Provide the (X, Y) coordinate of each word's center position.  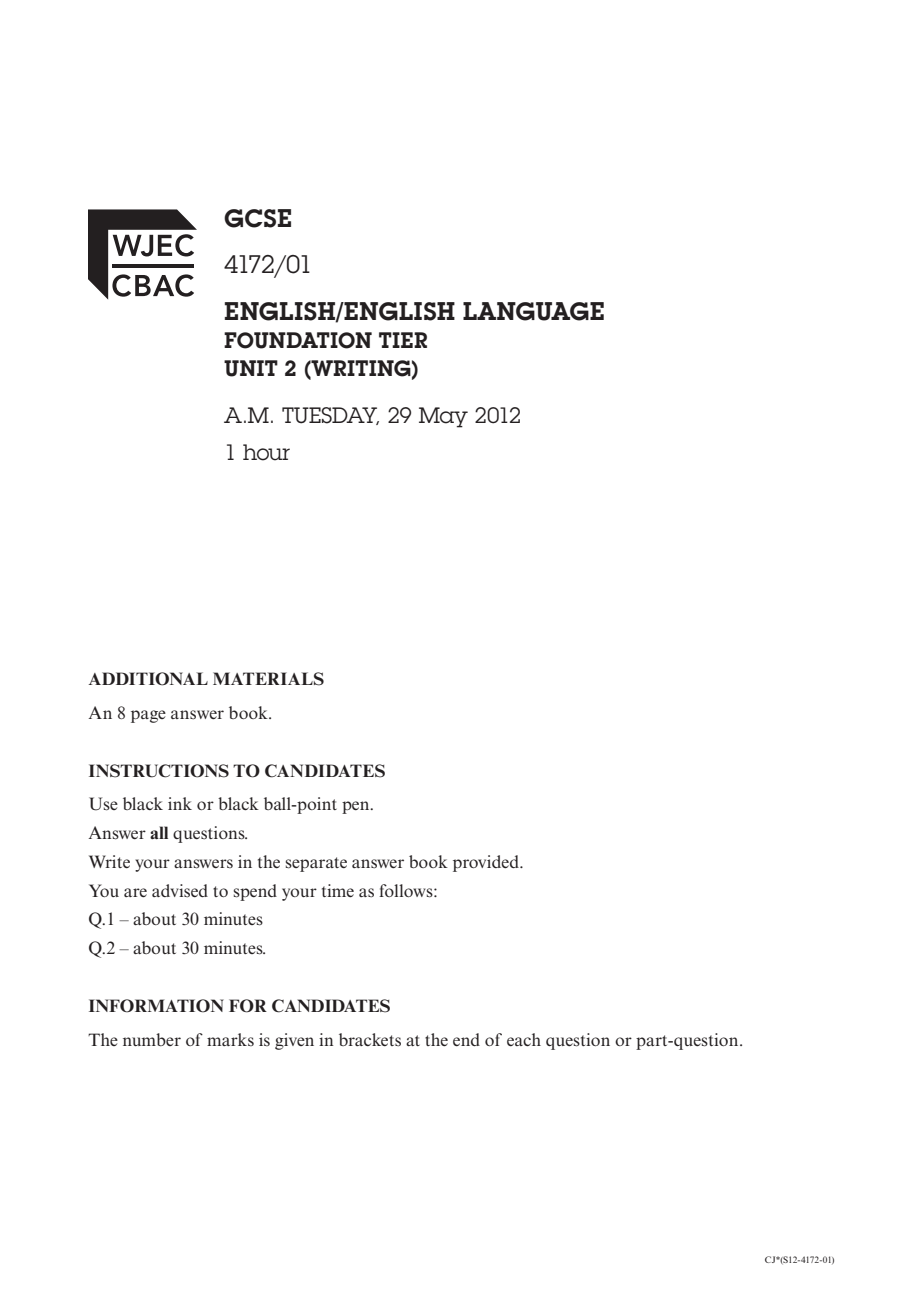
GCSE (257, 218)
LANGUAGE (533, 311)
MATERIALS (268, 679)
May (443, 417)
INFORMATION (156, 1006)
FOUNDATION (298, 340)
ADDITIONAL (148, 679)
